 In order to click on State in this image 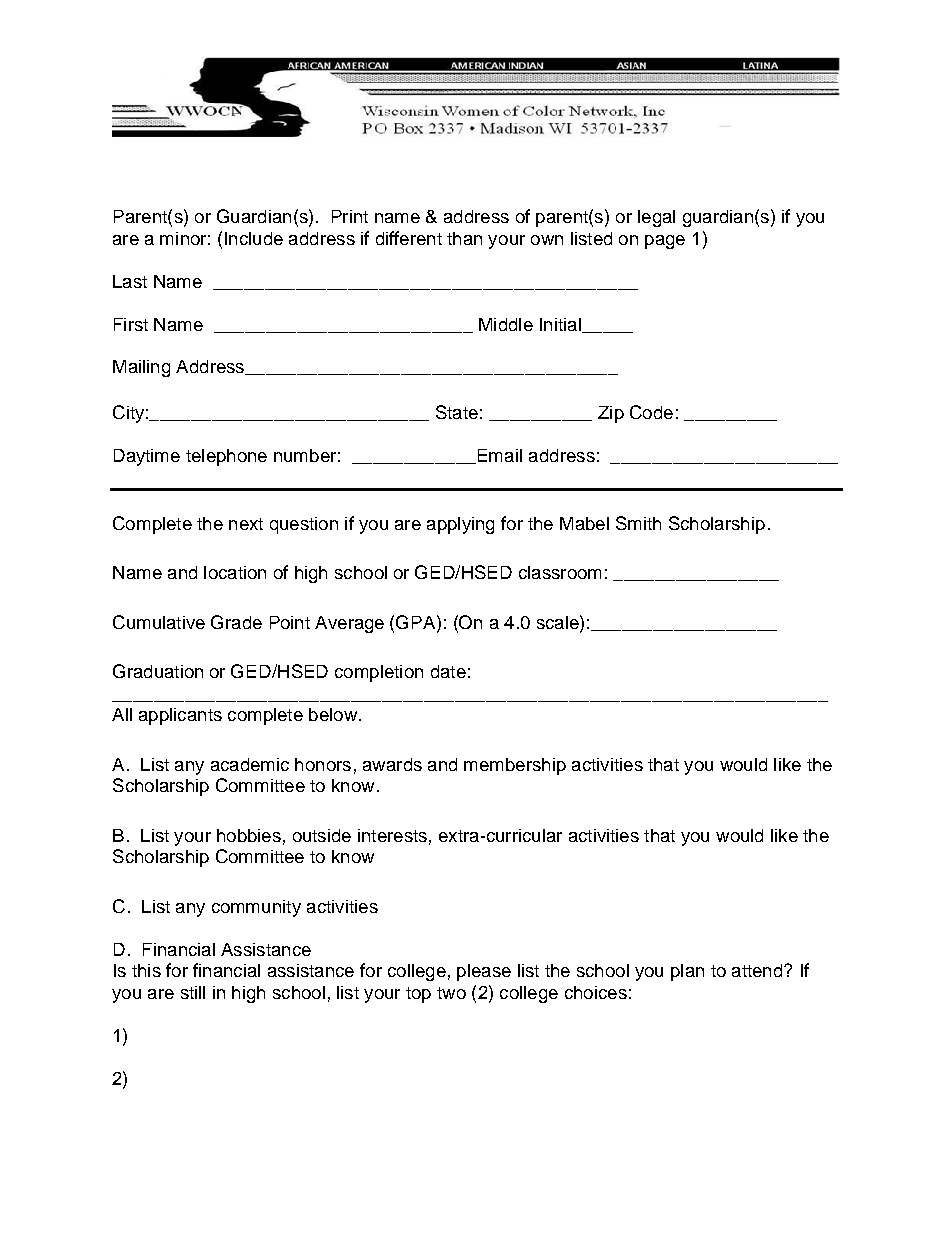, I will do `click(457, 412)`.
